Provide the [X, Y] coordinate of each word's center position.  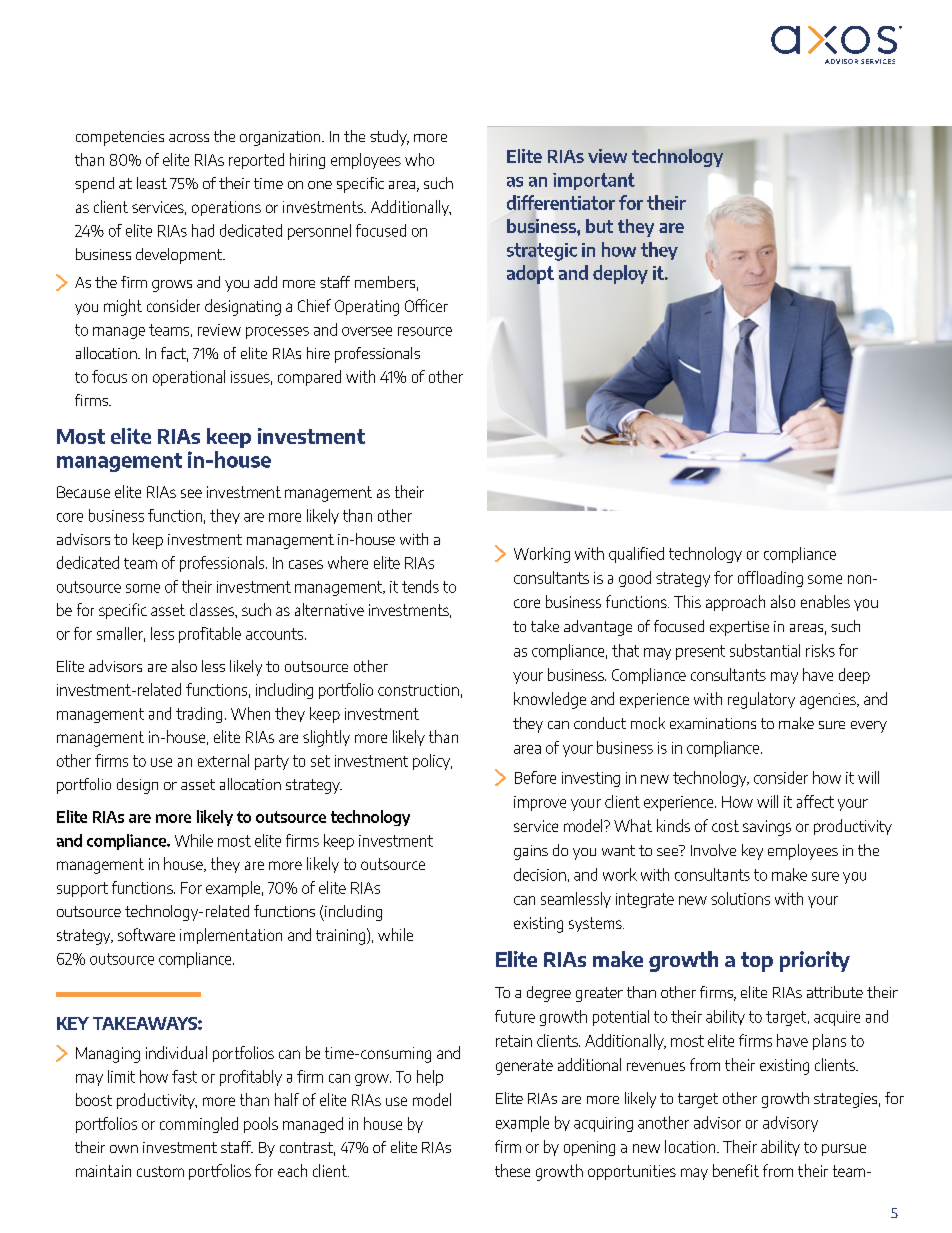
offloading [770, 579]
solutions [740, 898]
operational [189, 378]
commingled [199, 1125]
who [419, 159]
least [152, 183]
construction [418, 690]
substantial [765, 650]
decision [540, 874]
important [594, 181]
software [146, 934]
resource [425, 331]
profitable [210, 635]
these [512, 1170]
